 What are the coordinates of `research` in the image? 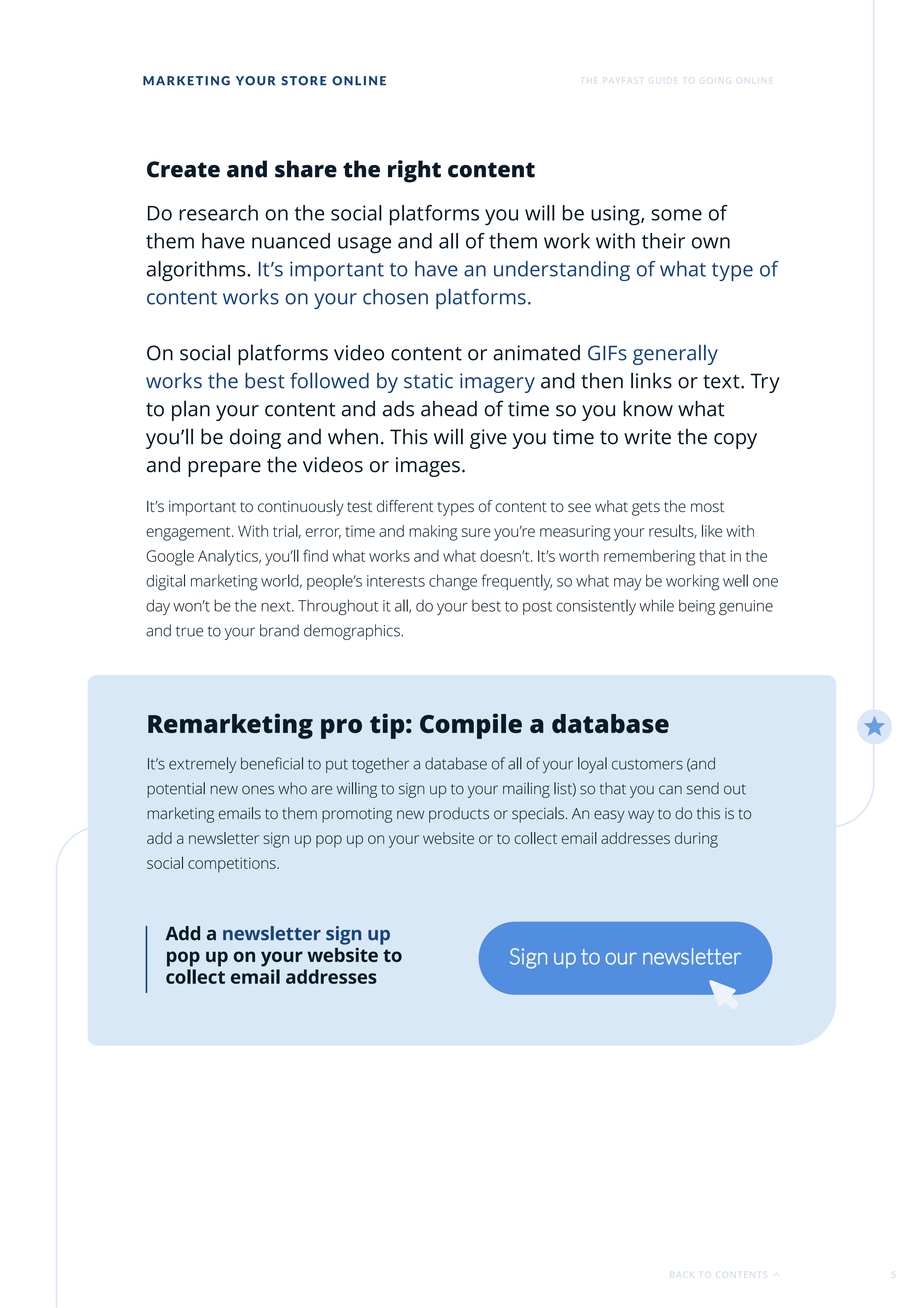 It's located at (218, 213).
